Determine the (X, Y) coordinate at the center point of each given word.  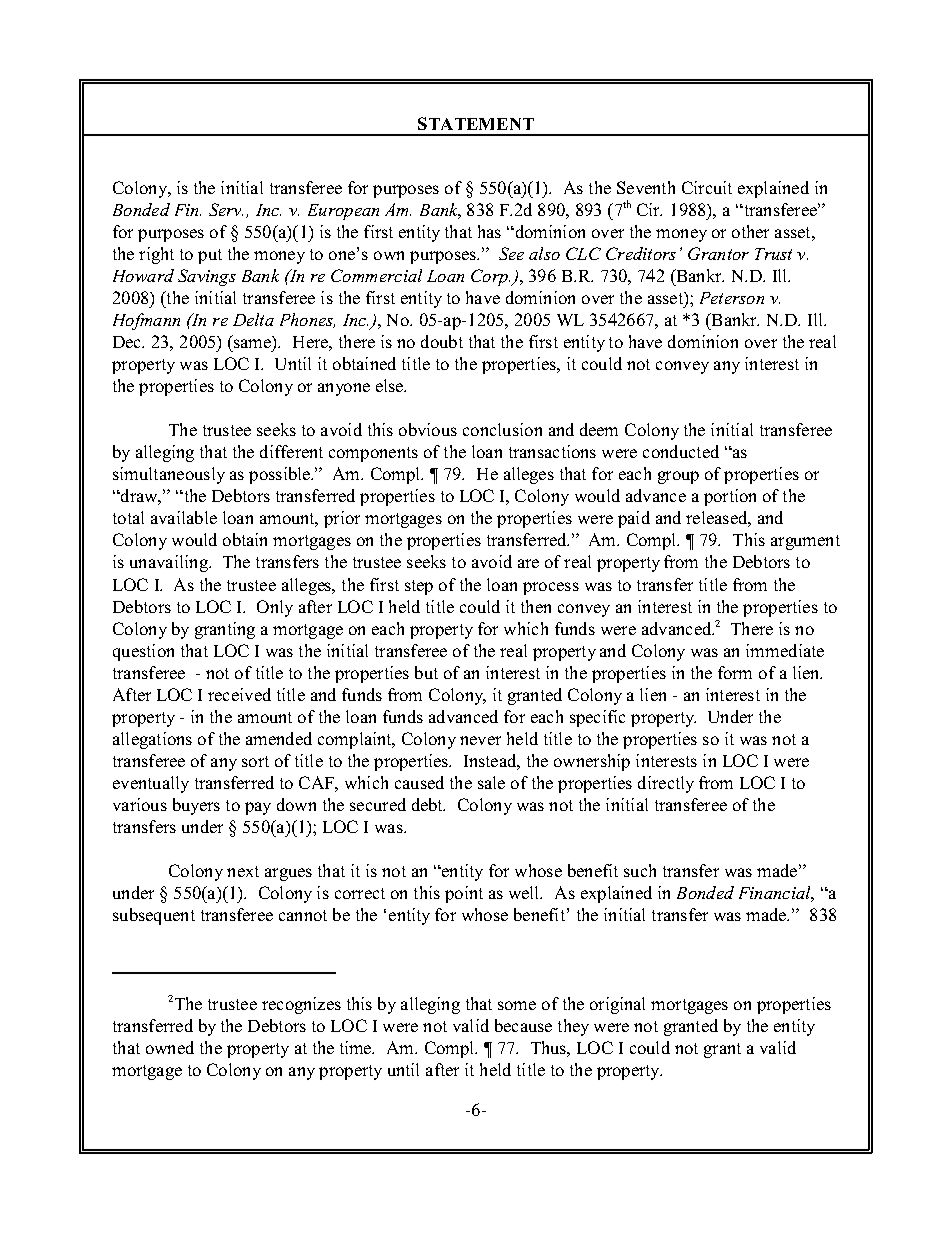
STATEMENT (476, 123)
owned (170, 1047)
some (517, 1005)
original (617, 1005)
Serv (226, 209)
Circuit (707, 187)
